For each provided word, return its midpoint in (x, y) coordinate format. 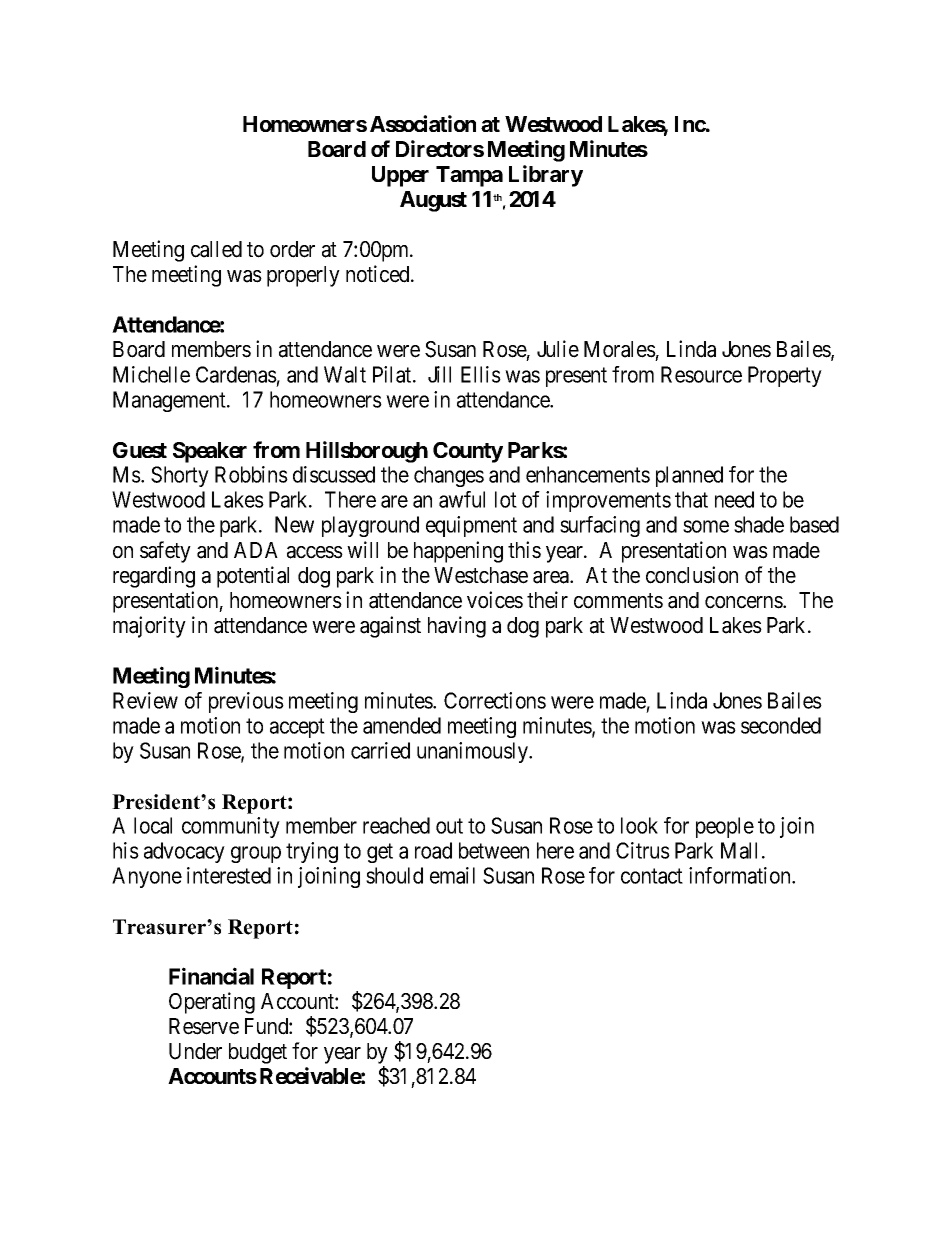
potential (253, 577)
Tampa (469, 176)
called (216, 249)
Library (546, 176)
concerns (744, 602)
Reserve (204, 1026)
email (452, 875)
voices (495, 600)
